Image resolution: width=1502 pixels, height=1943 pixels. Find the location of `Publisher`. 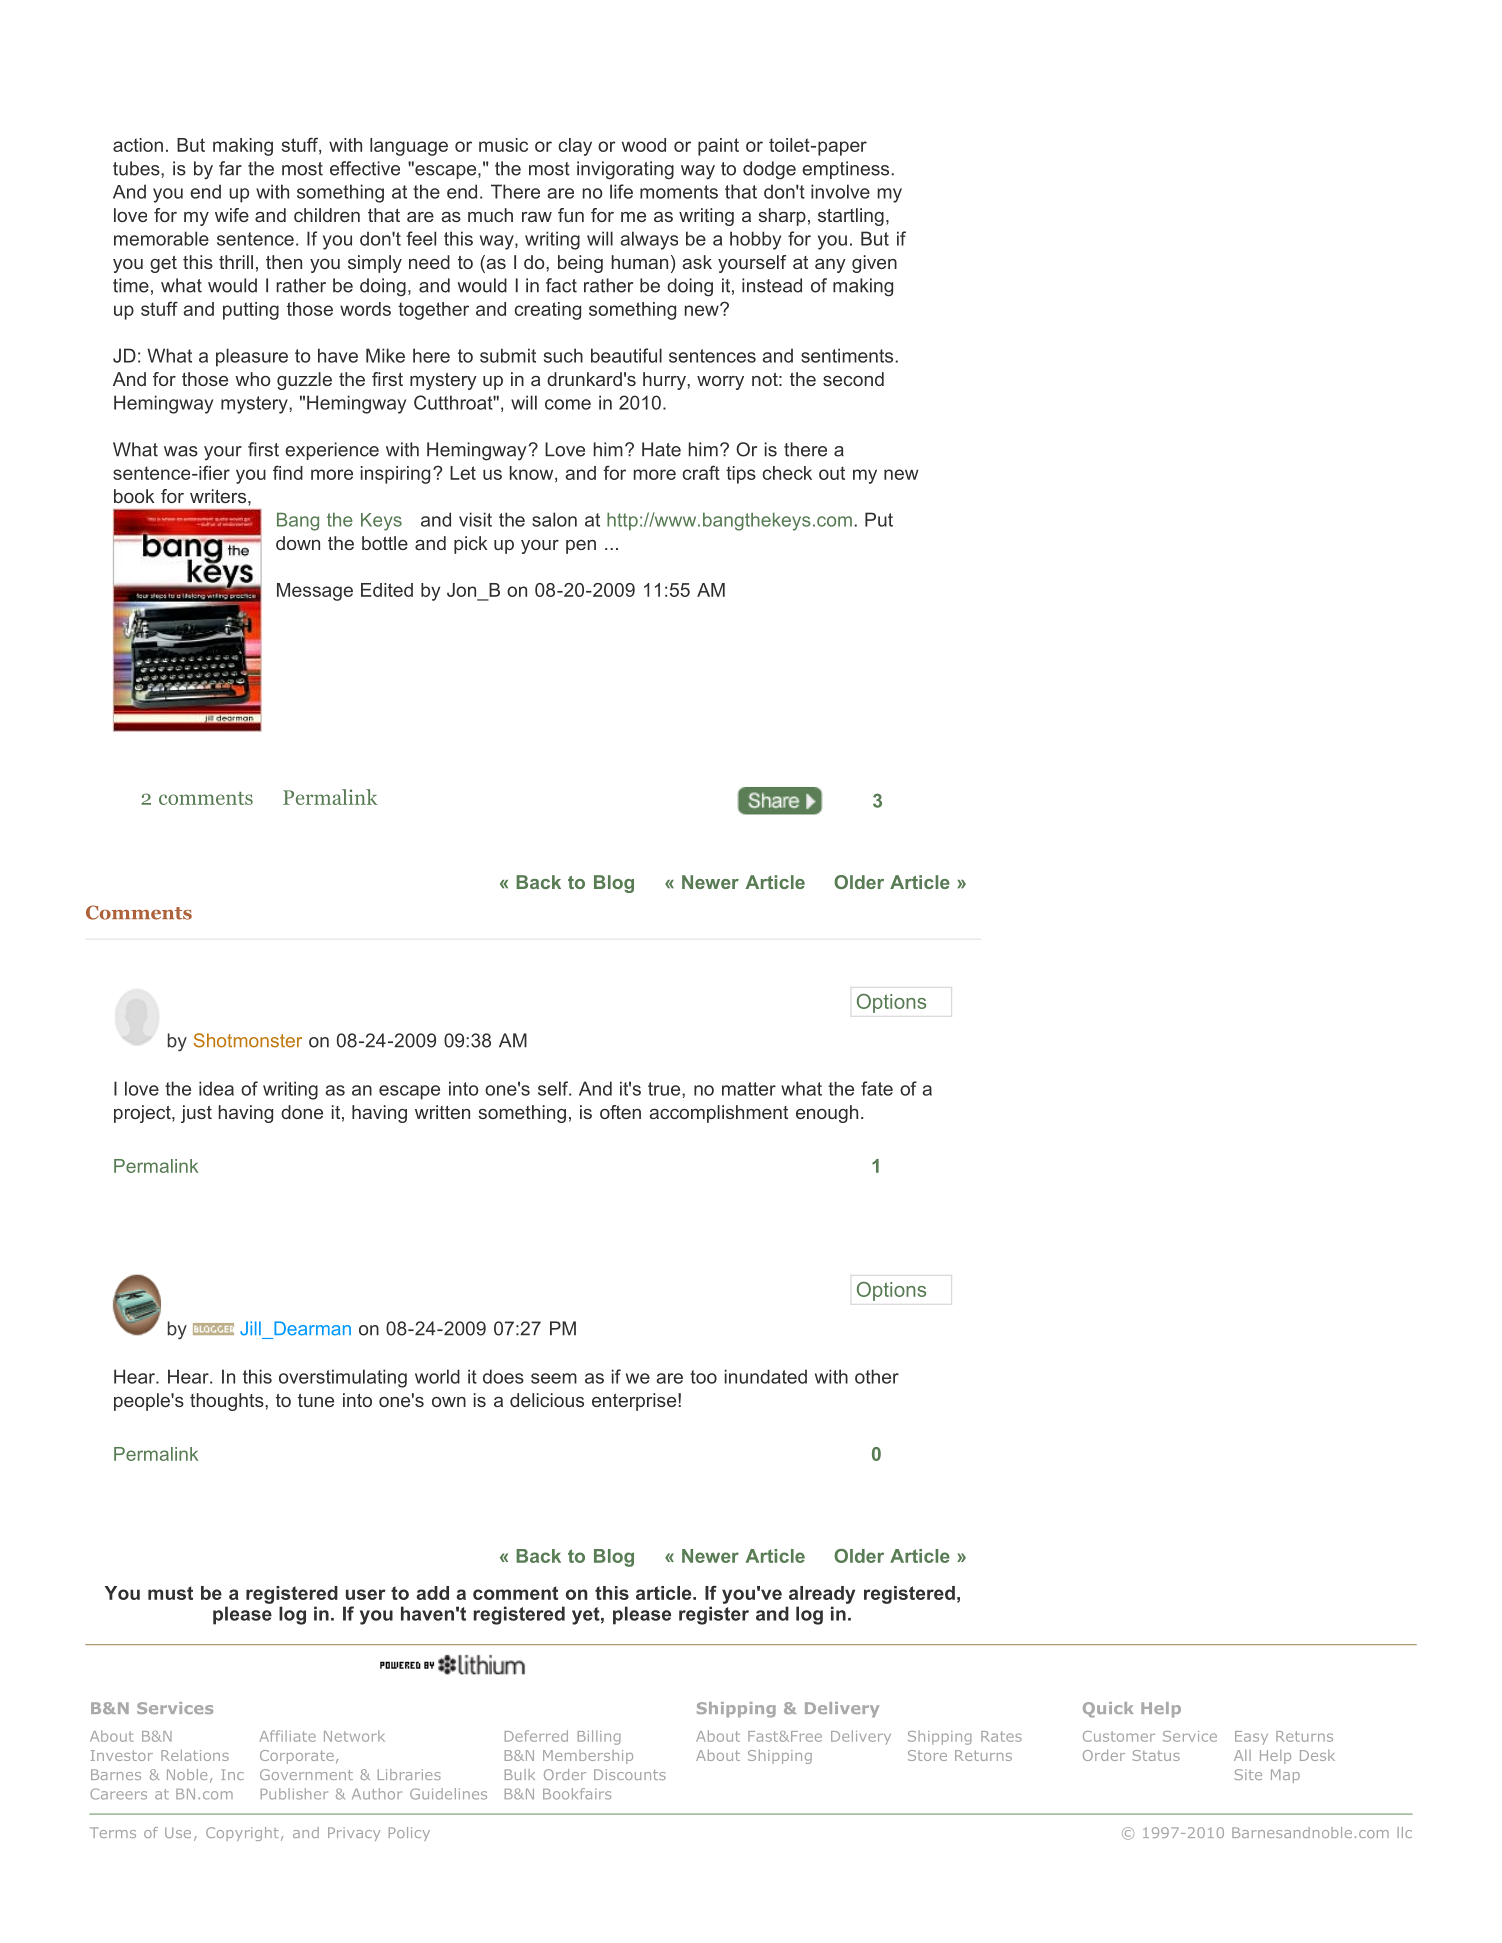

Publisher is located at coordinates (294, 1794).
